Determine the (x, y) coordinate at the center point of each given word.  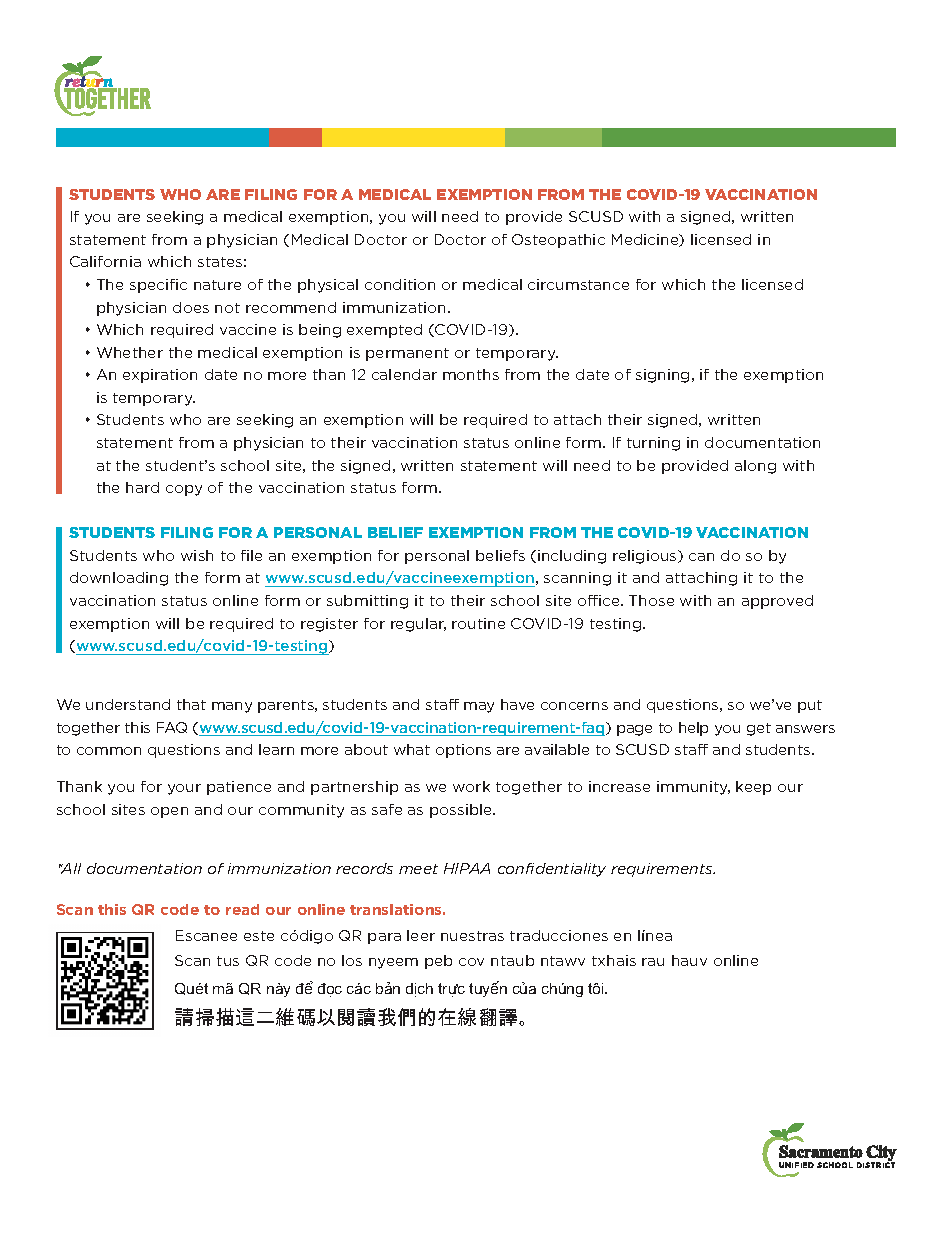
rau (653, 962)
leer (421, 935)
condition (400, 284)
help (693, 729)
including (572, 557)
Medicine (646, 240)
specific (158, 286)
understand (128, 704)
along (755, 467)
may (479, 707)
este (259, 936)
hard (142, 487)
